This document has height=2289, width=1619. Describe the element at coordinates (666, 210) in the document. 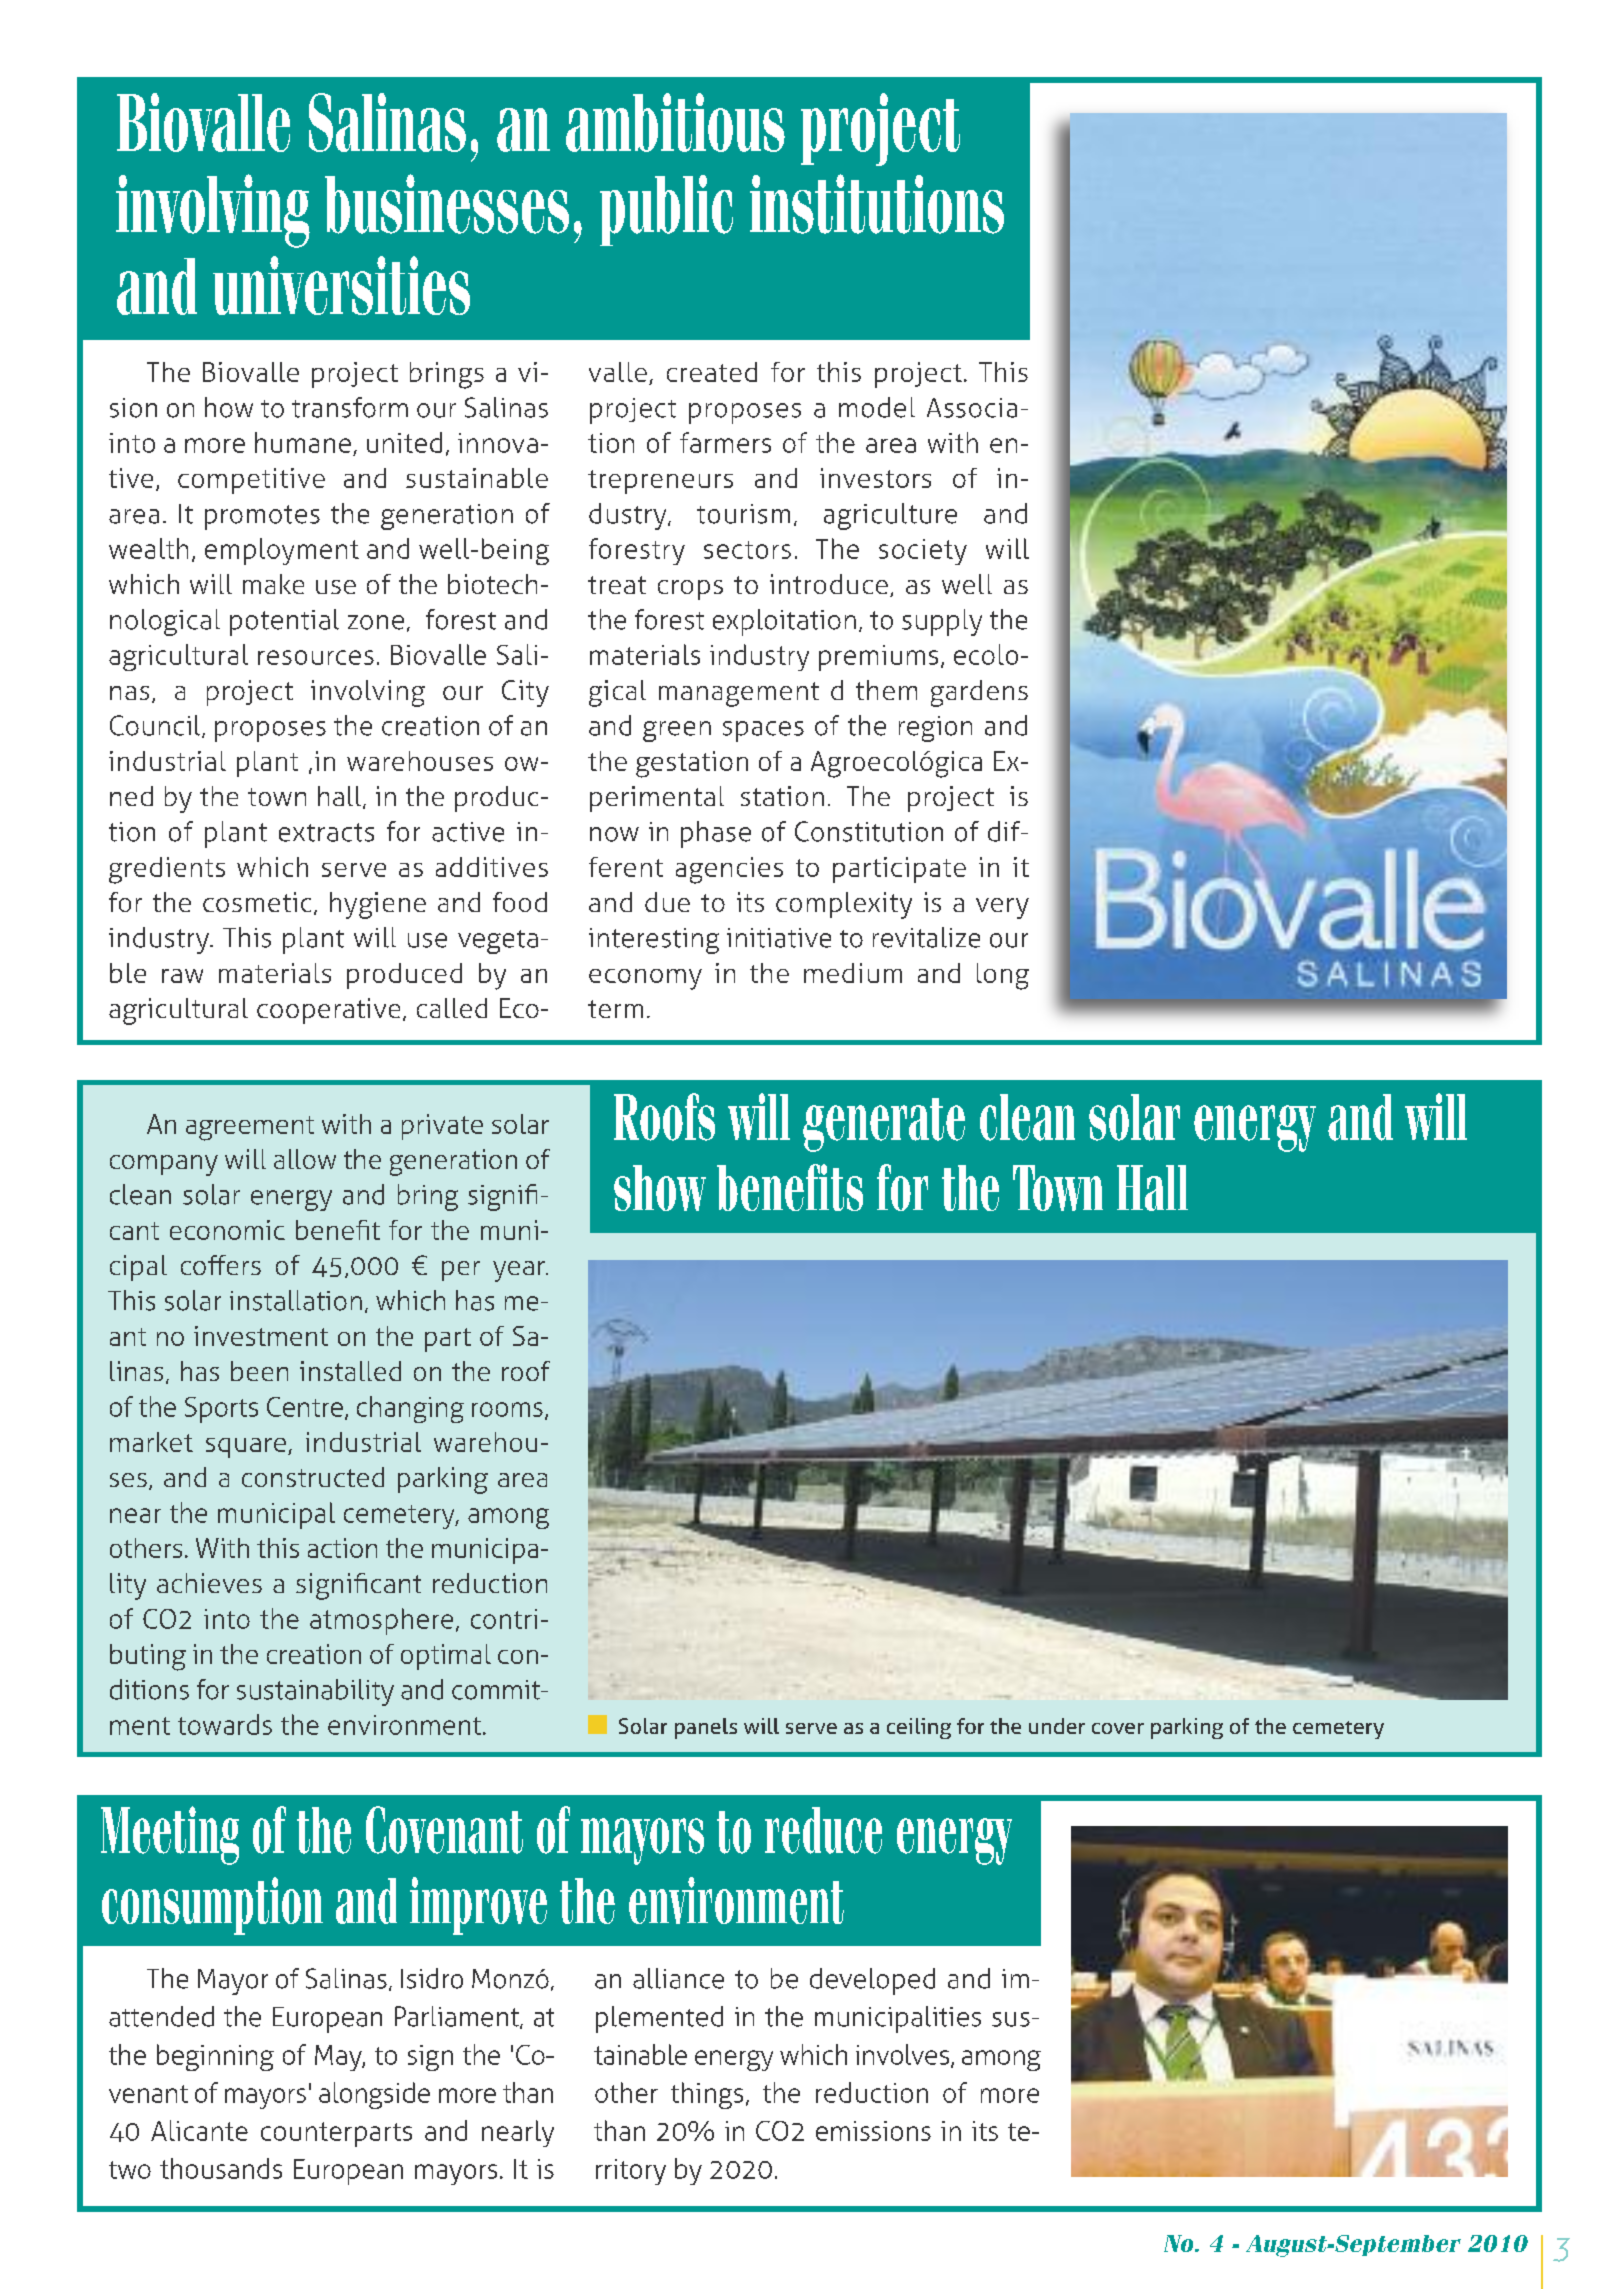

I see `public` at that location.
